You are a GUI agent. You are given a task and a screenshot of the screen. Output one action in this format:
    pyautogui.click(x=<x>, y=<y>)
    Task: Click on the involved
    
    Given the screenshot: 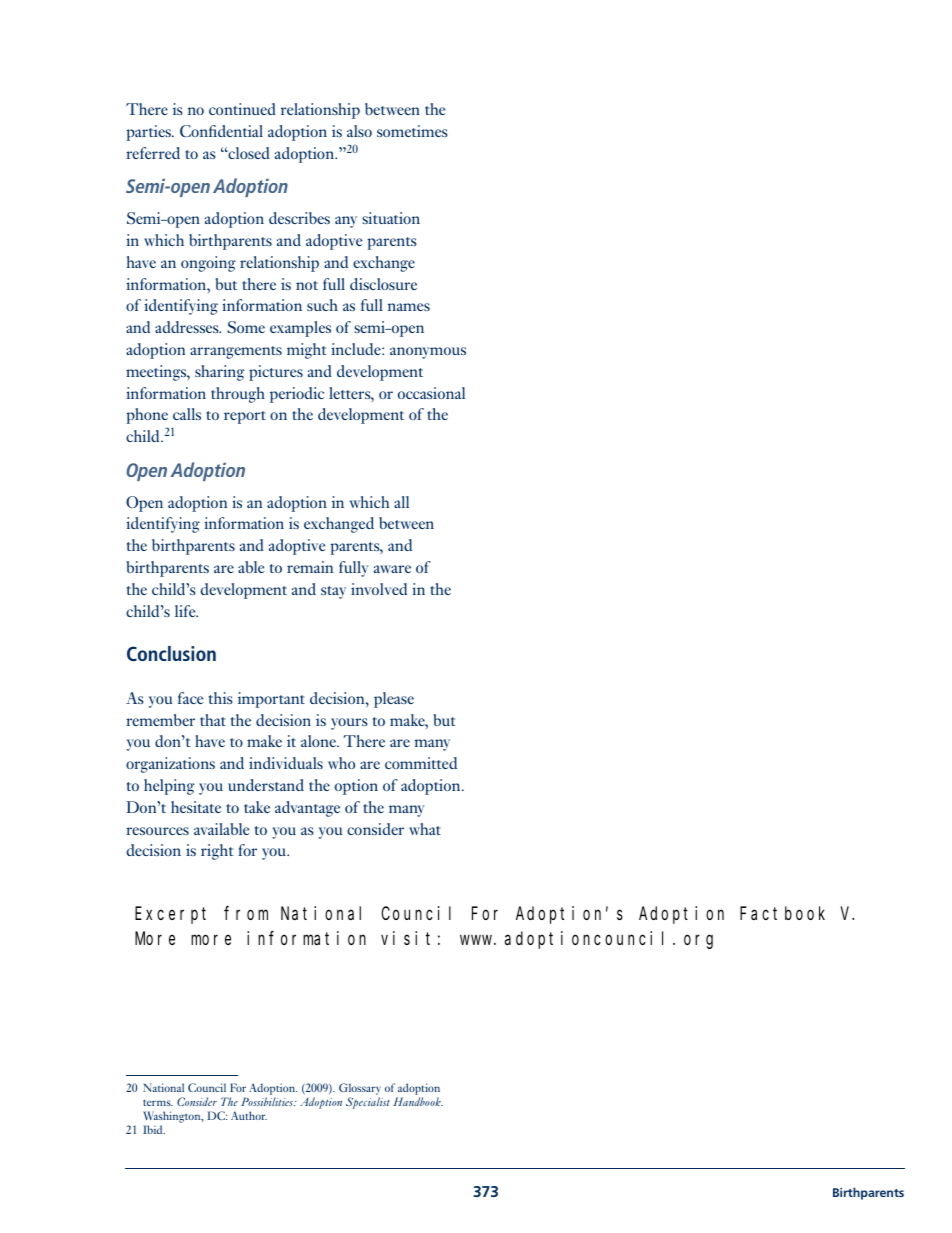 What is the action you would take?
    pyautogui.click(x=379, y=589)
